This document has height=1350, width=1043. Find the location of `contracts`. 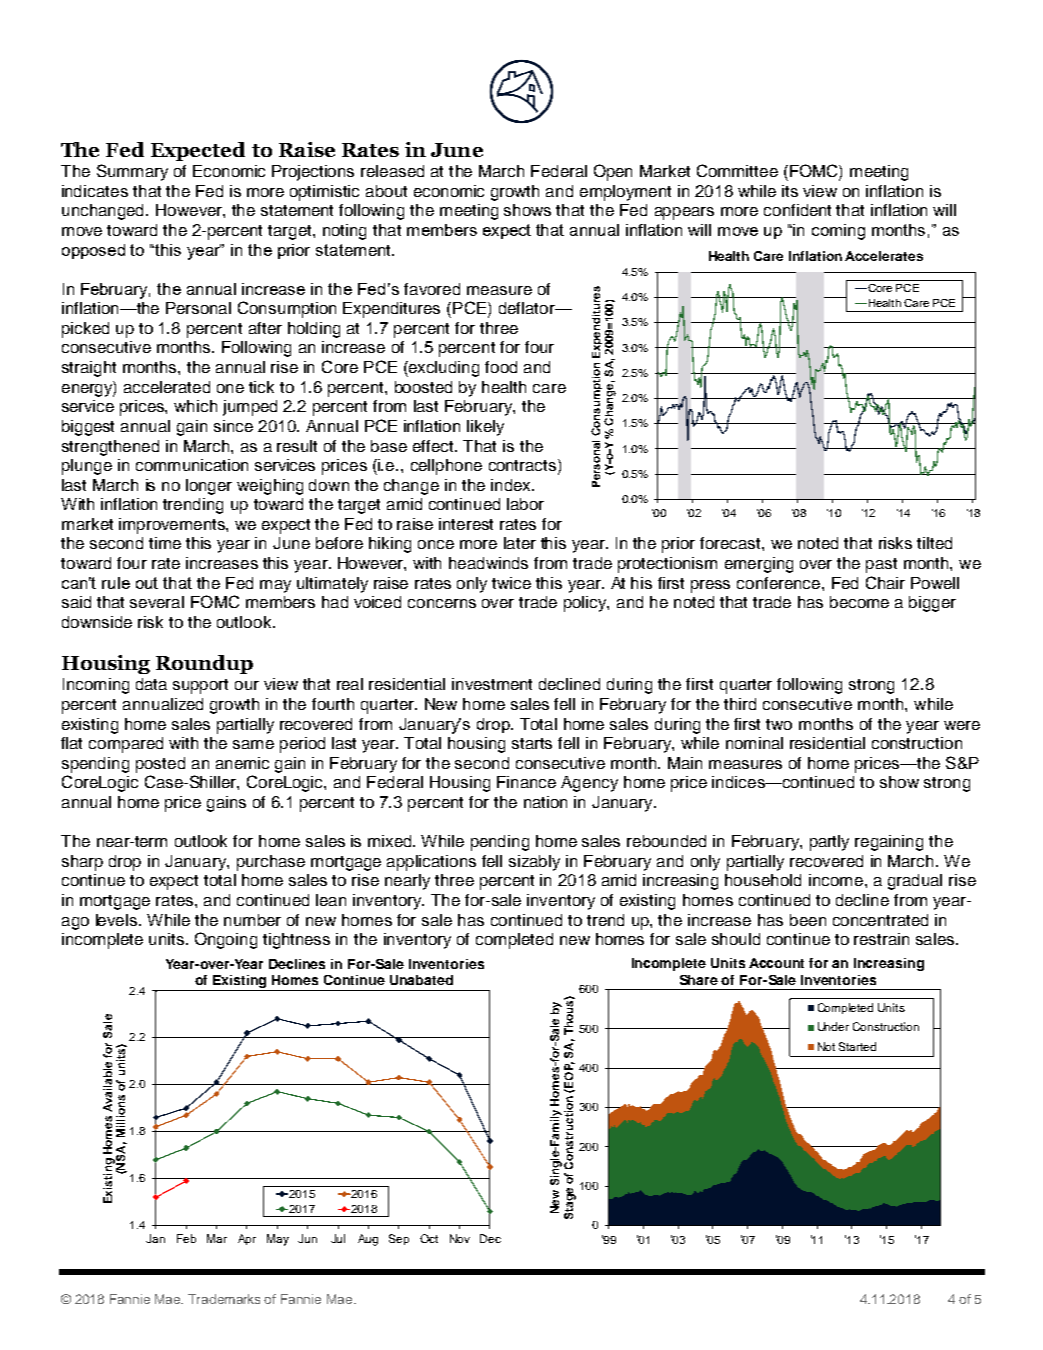

contracts is located at coordinates (522, 465).
